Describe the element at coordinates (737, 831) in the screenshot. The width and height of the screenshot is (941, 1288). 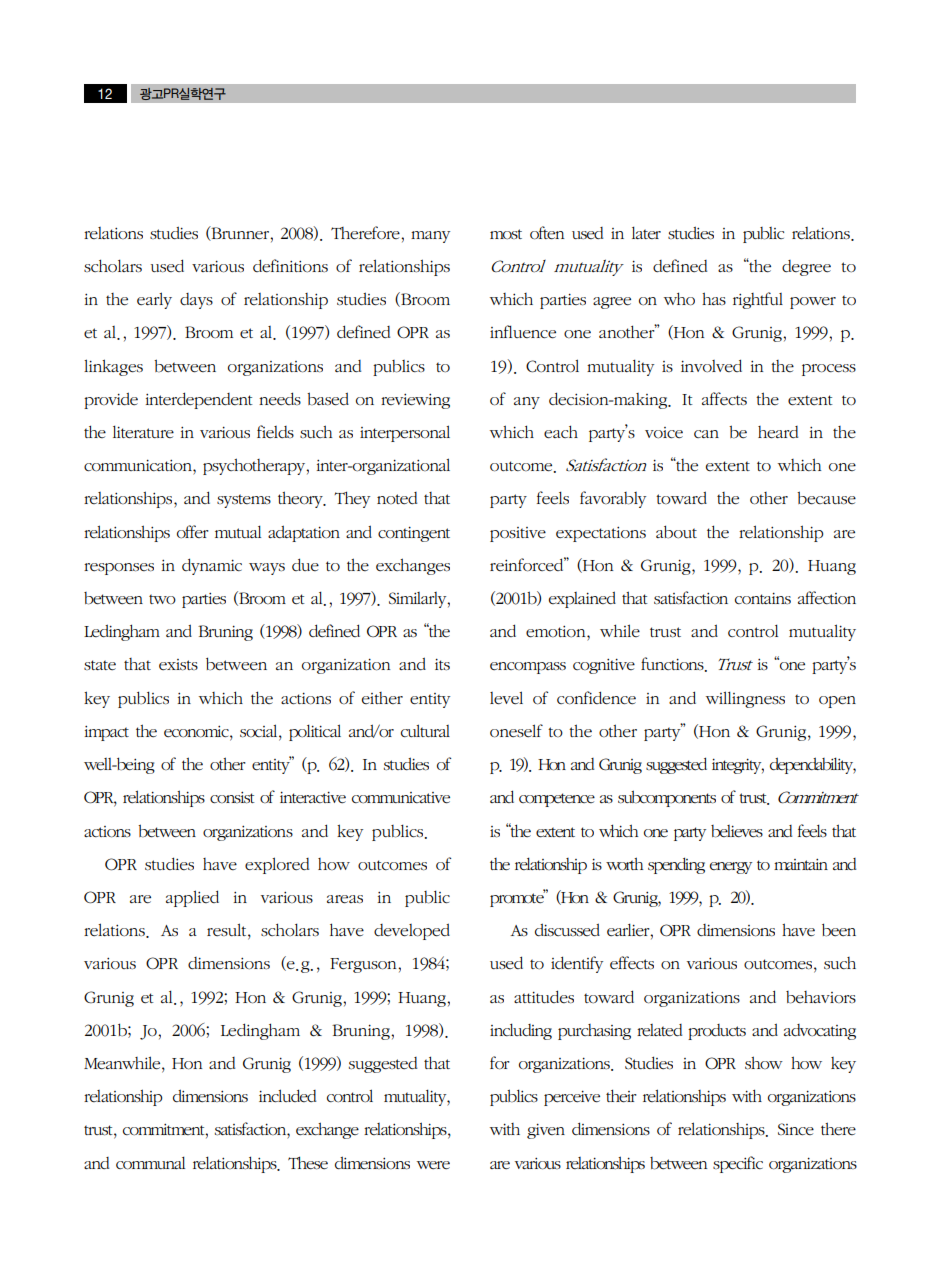
I see `believes` at that location.
